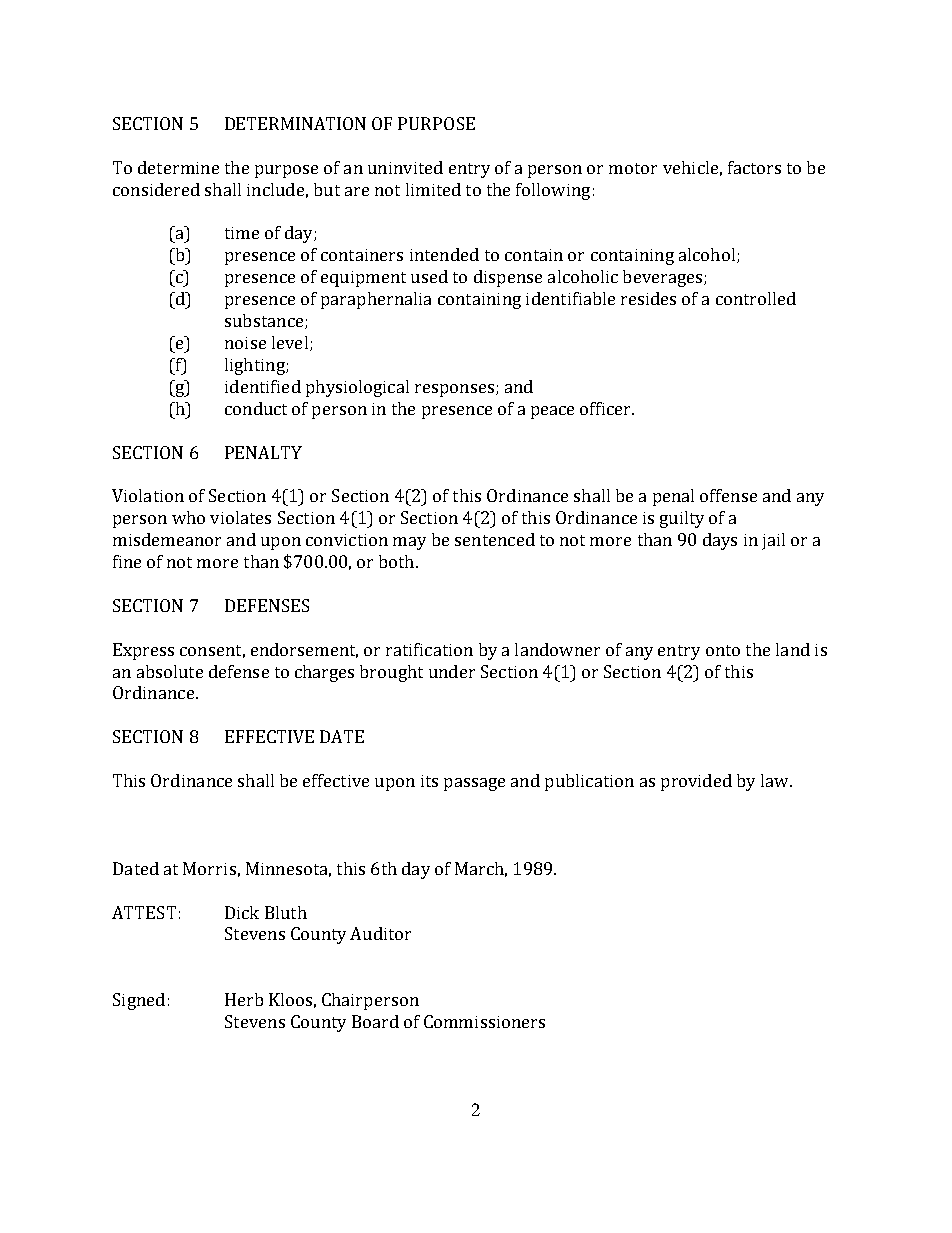  I want to click on both, so click(398, 561).
